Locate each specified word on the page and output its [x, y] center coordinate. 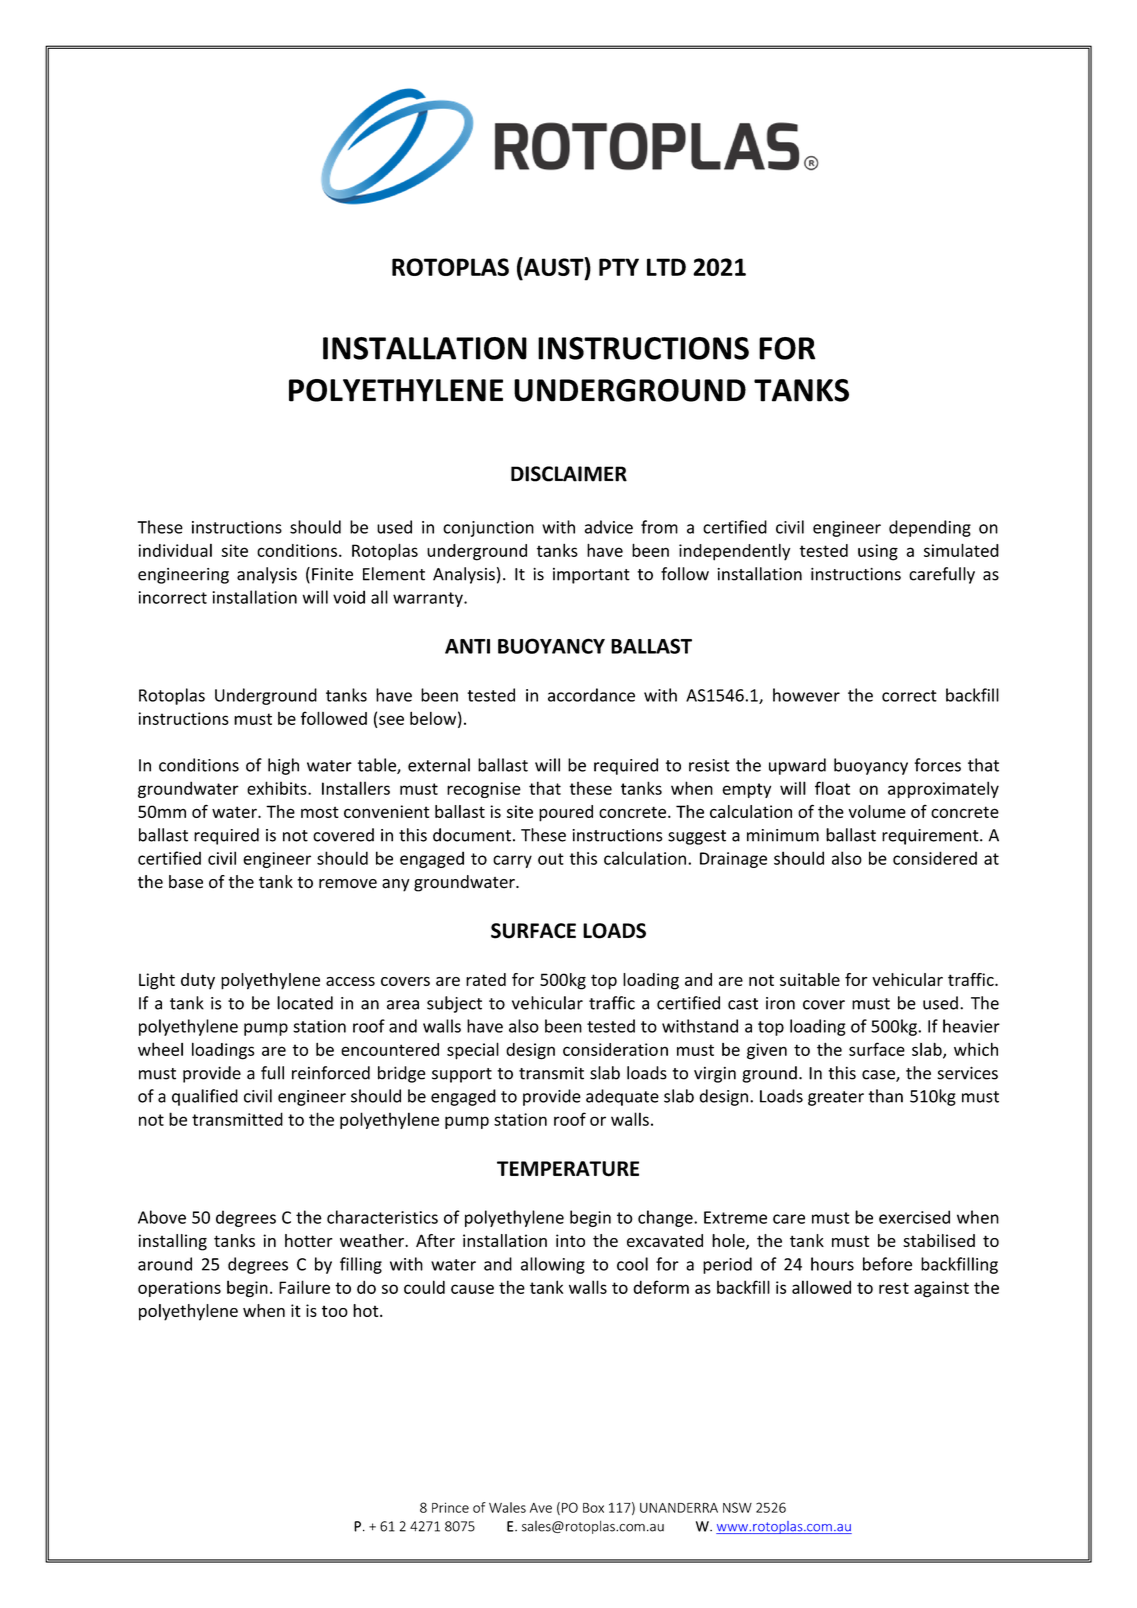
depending [930, 528]
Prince [450, 1507]
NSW [737, 1507]
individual [175, 550]
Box [593, 1508]
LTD [666, 267]
